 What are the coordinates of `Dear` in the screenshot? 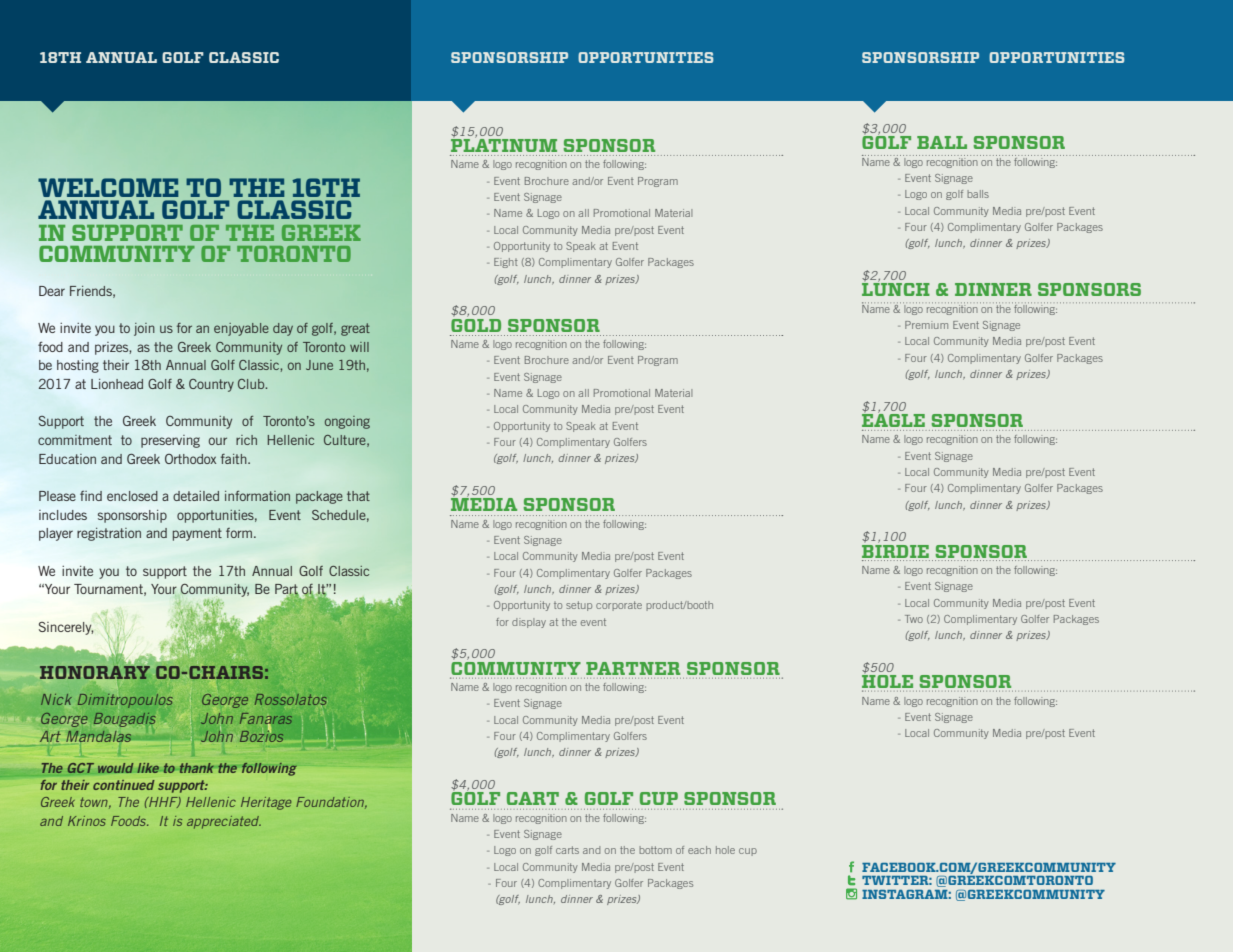 It's located at (52, 291).
